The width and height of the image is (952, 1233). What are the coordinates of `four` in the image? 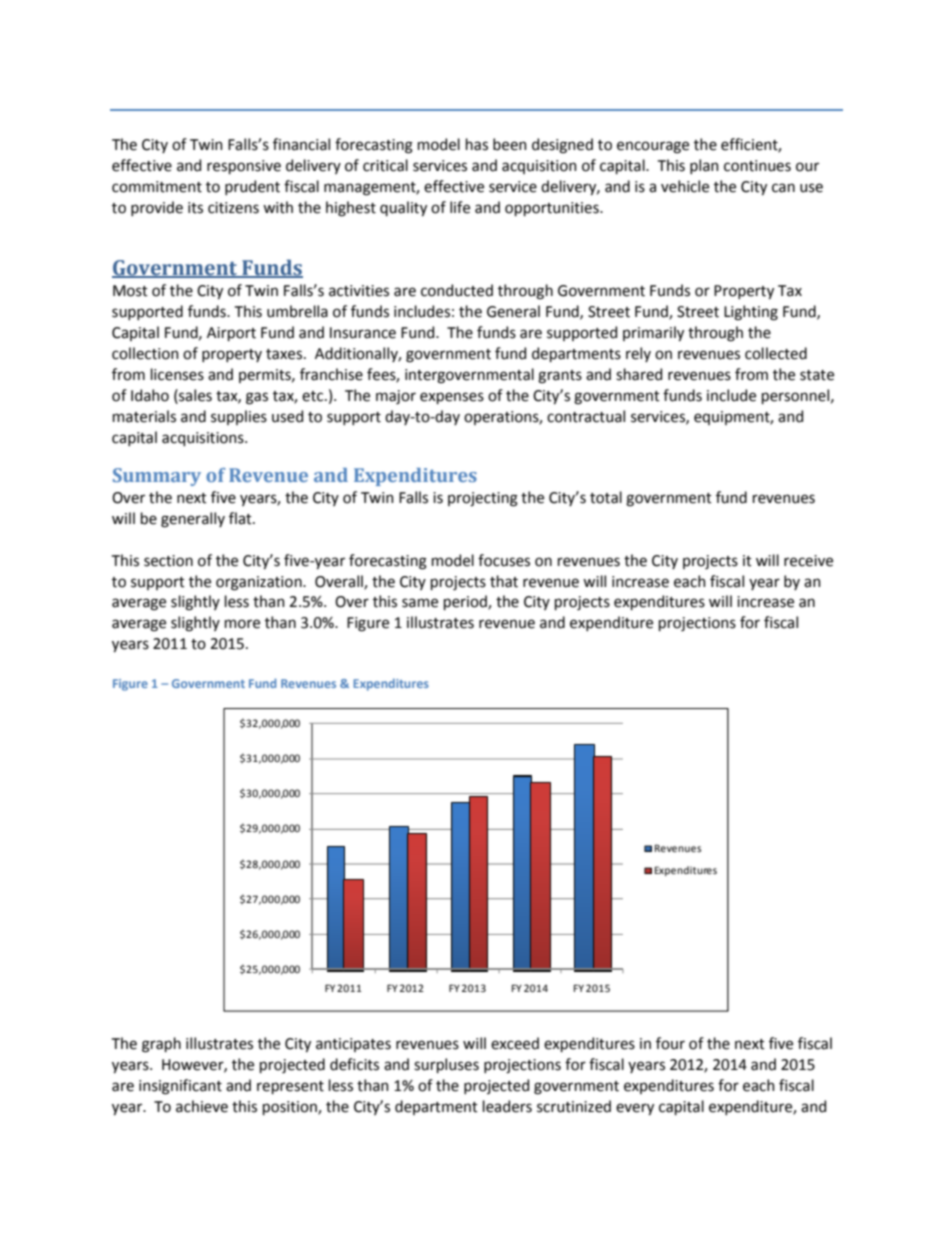 It's located at (670, 1043).
